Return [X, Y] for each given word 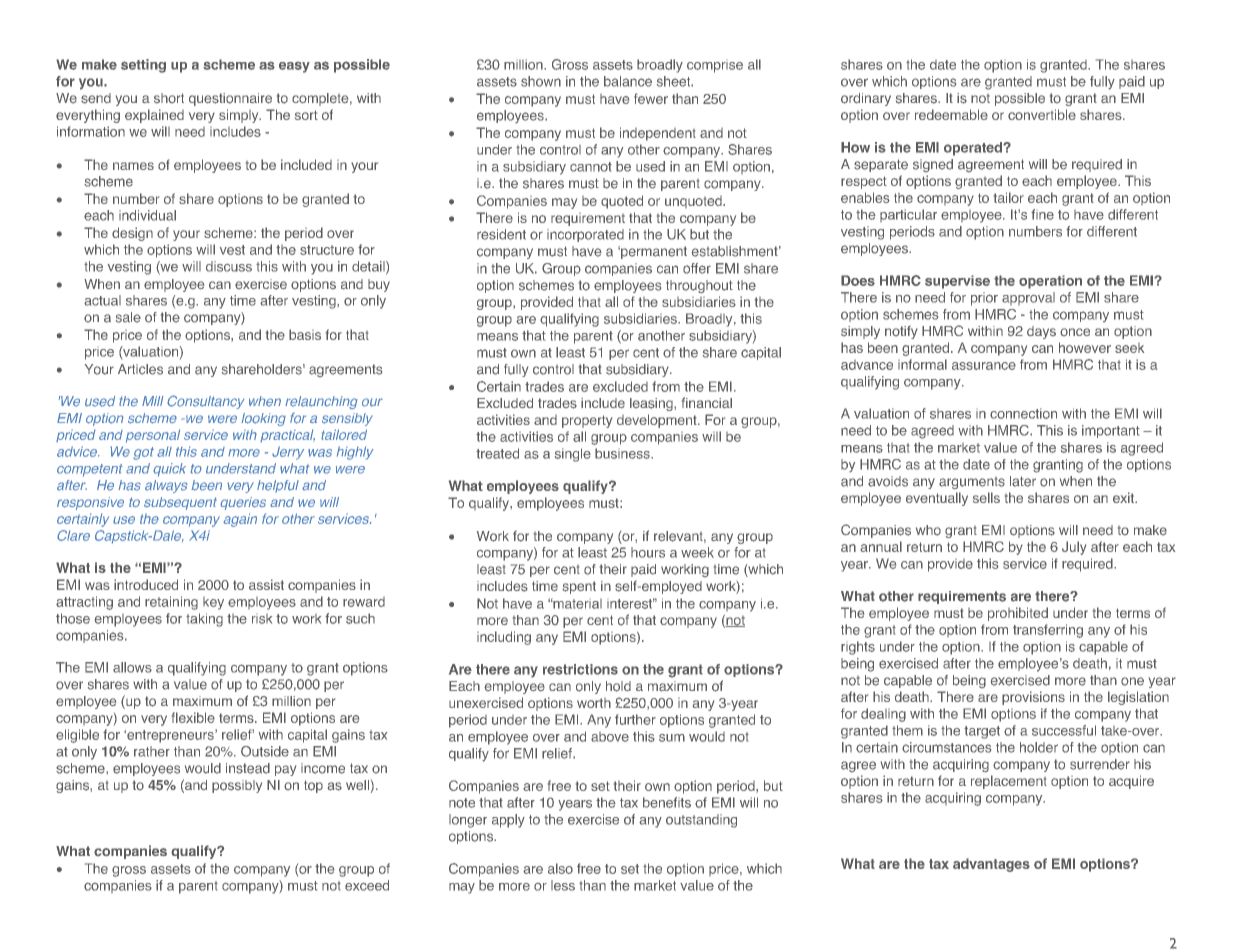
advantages [991, 865]
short [169, 98]
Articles [140, 369]
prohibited [1018, 614]
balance [628, 81]
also [560, 868]
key [213, 603]
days [1041, 332]
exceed [367, 885]
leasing [652, 404]
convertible [1042, 114]
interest [631, 603]
